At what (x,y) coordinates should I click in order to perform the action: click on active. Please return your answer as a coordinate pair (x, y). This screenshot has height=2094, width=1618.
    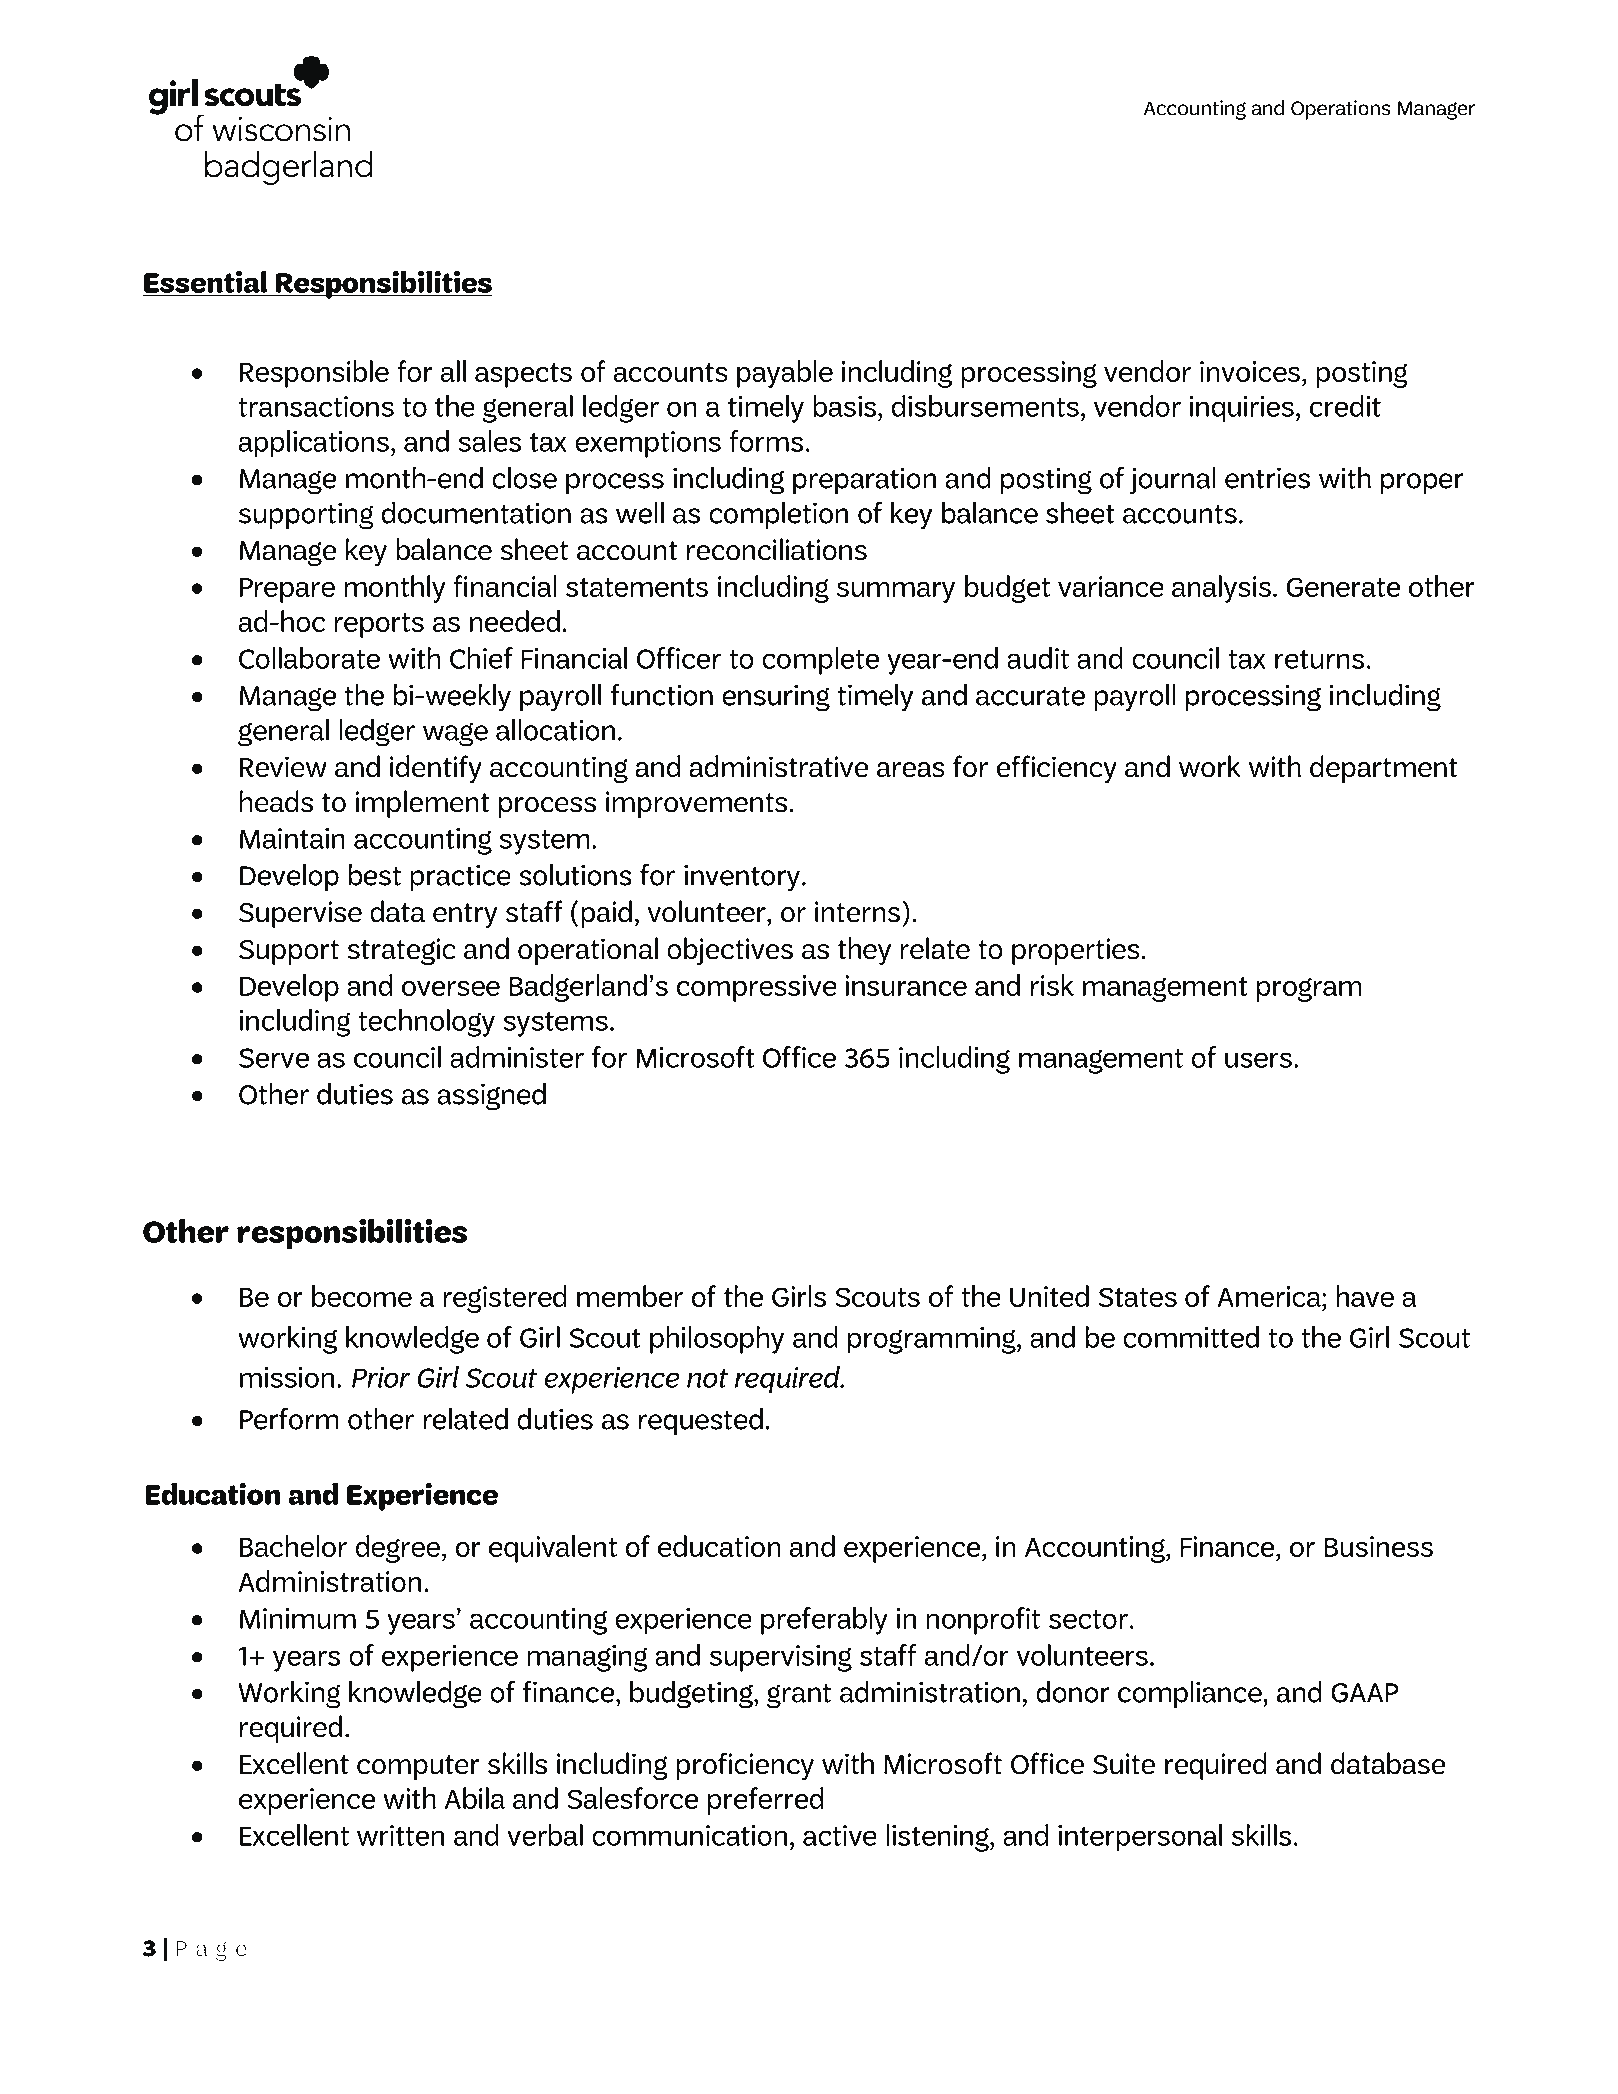
    Looking at the image, I should click on (840, 1835).
